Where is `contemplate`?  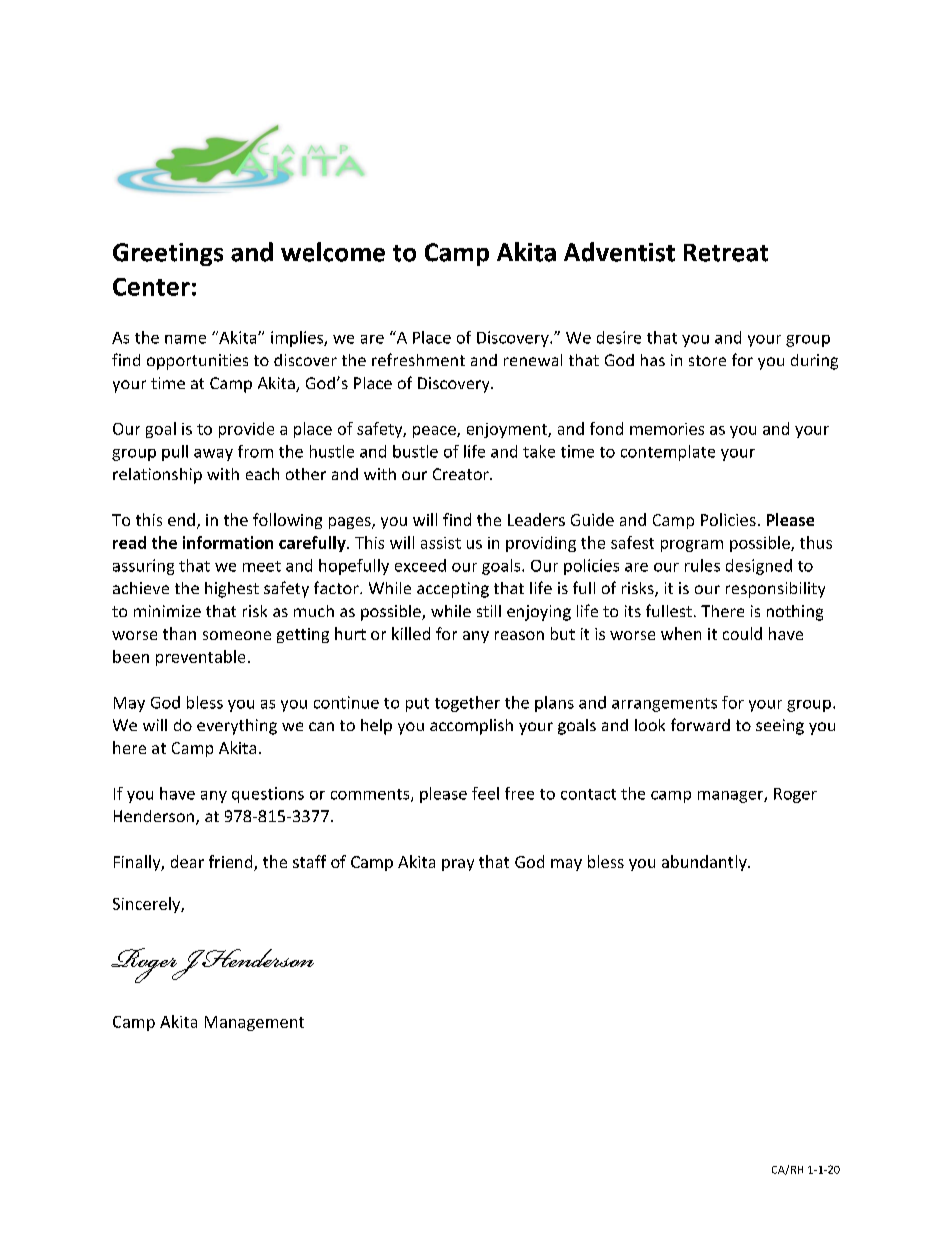
contemplate is located at coordinates (668, 453).
